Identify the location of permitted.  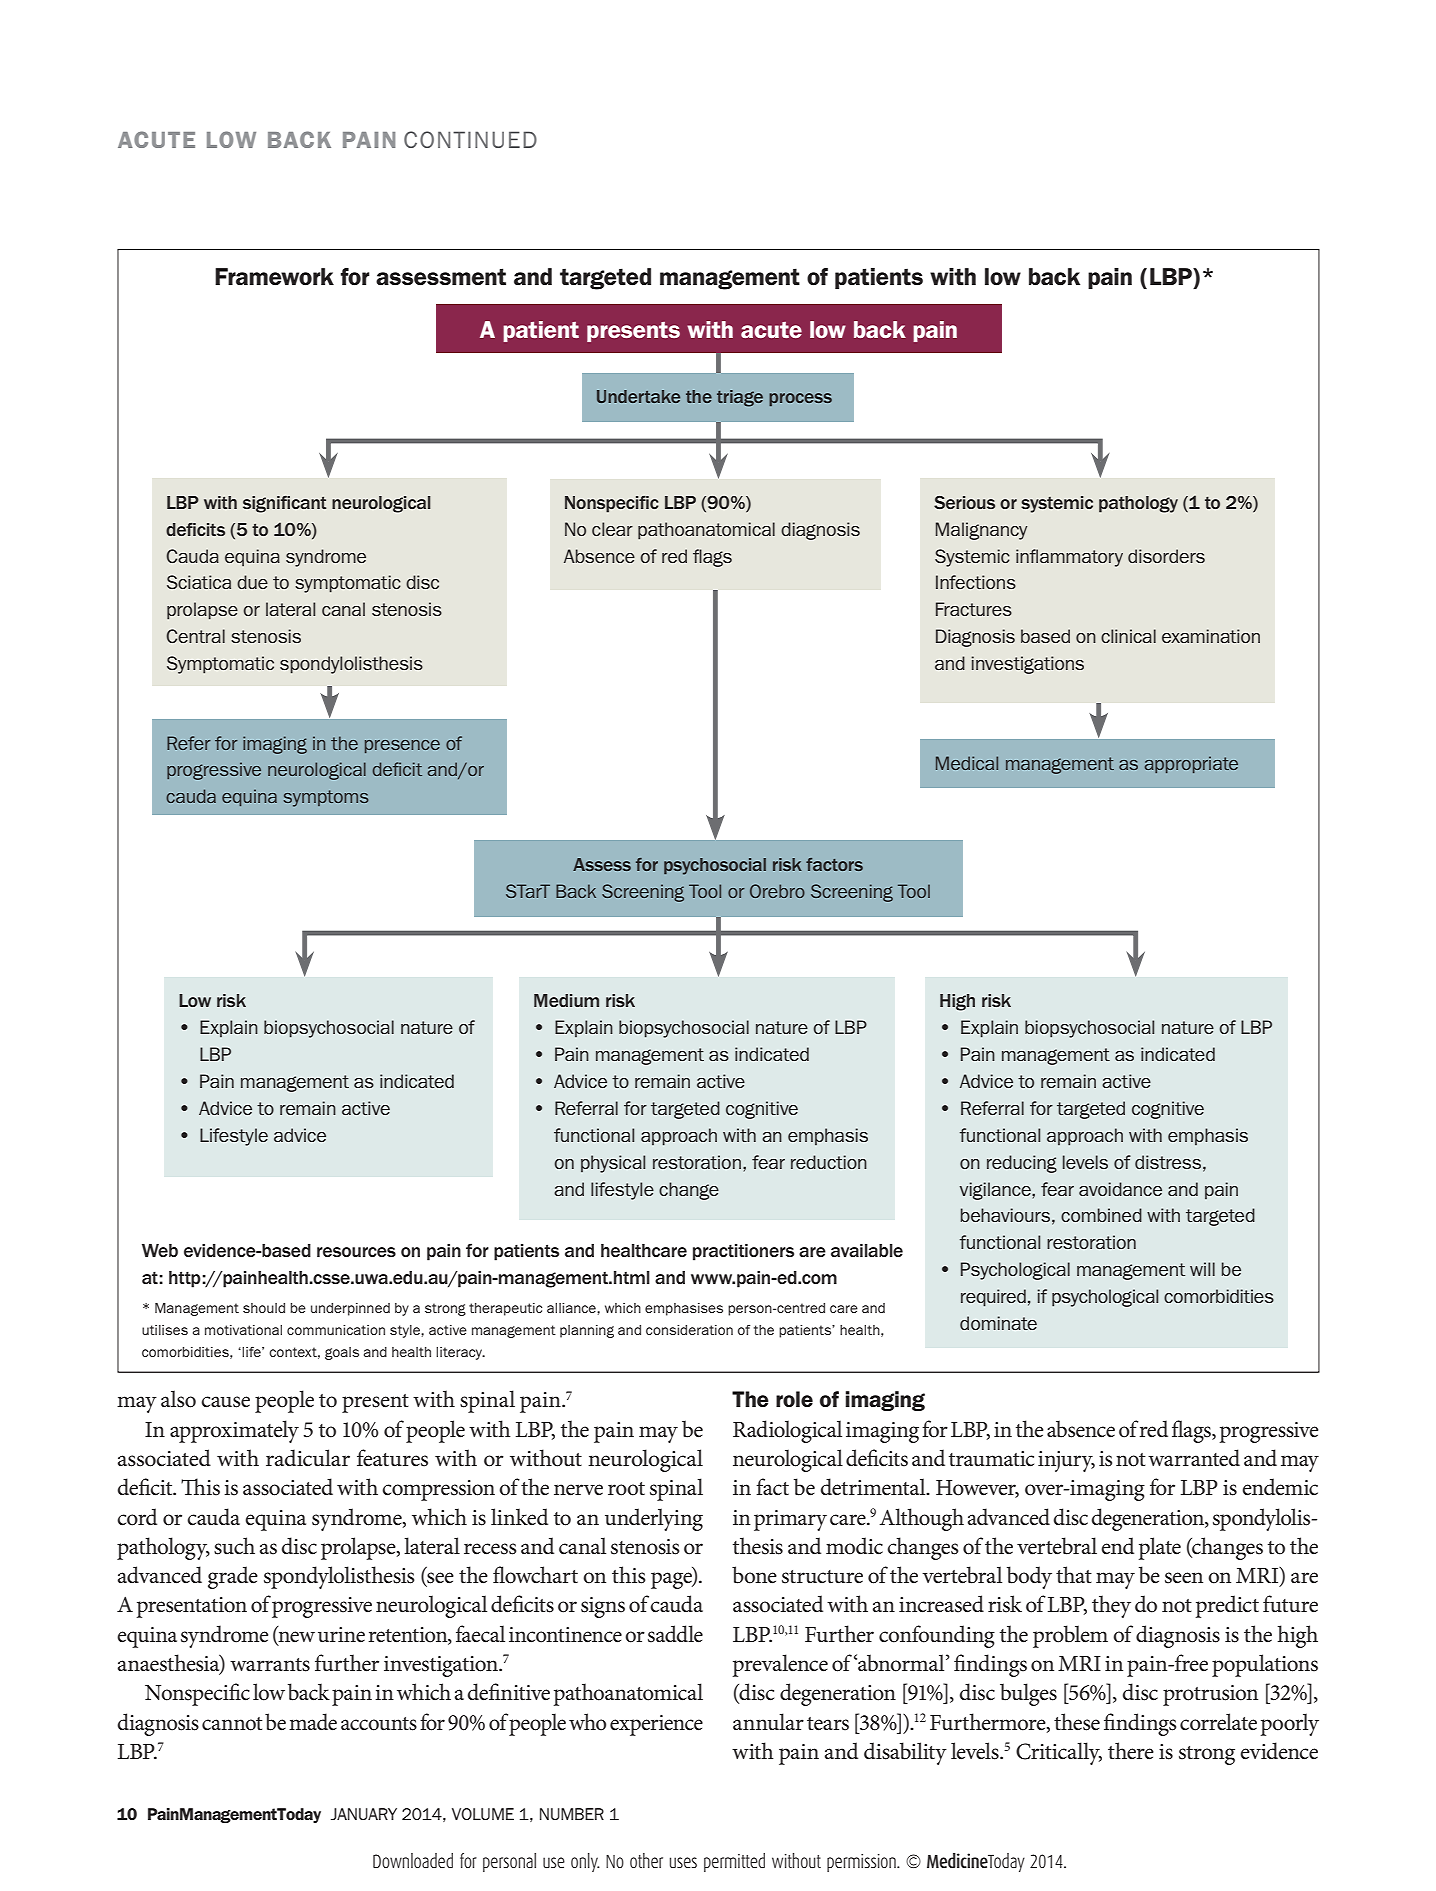
(734, 1862).
